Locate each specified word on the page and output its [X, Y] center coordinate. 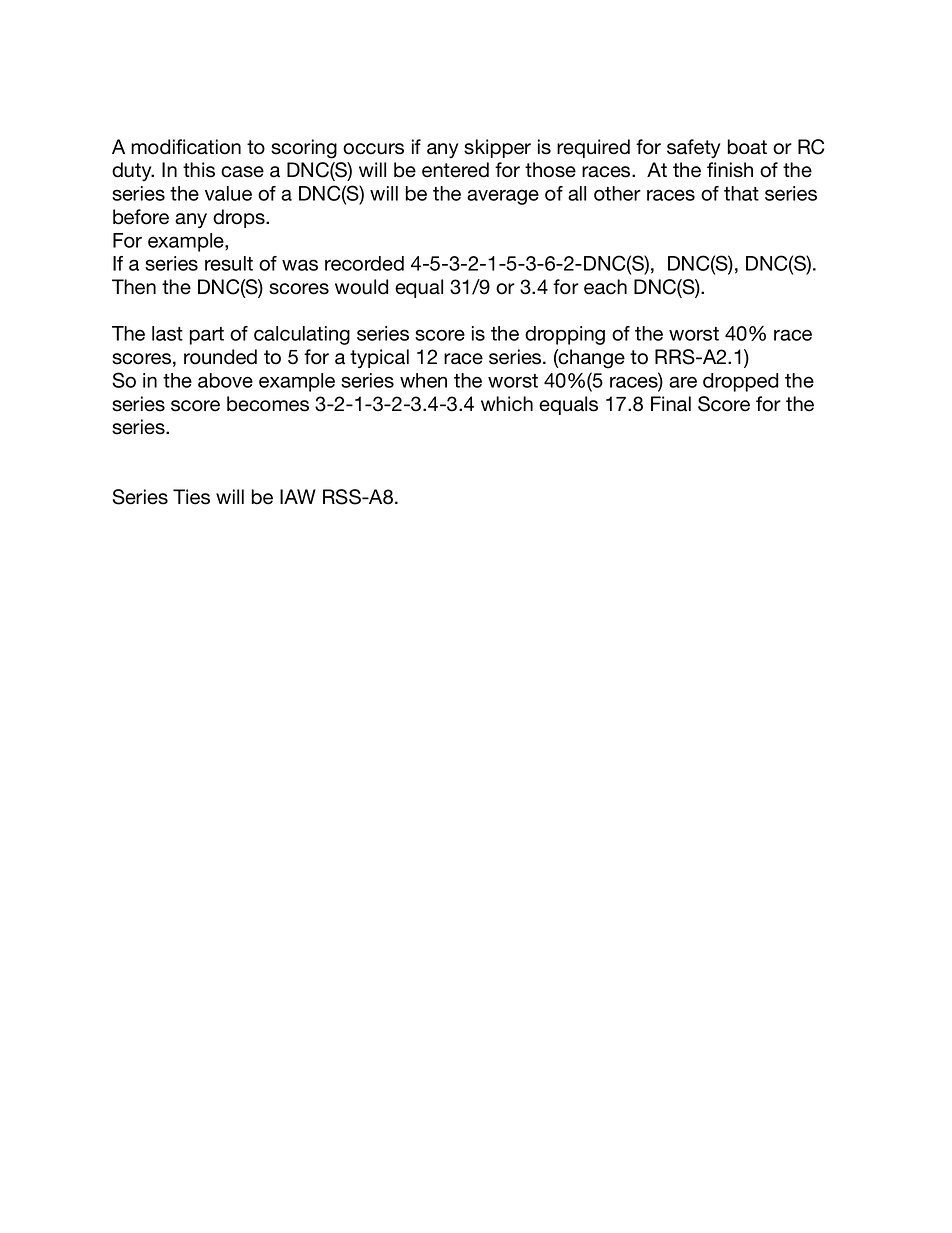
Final [671, 404]
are [683, 382]
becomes [268, 404]
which [507, 404]
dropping [565, 335]
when [423, 380]
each [605, 287]
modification [186, 147]
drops [240, 218]
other [617, 193]
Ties [191, 497]
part [207, 336]
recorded [364, 263]
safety [693, 148]
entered [455, 170]
